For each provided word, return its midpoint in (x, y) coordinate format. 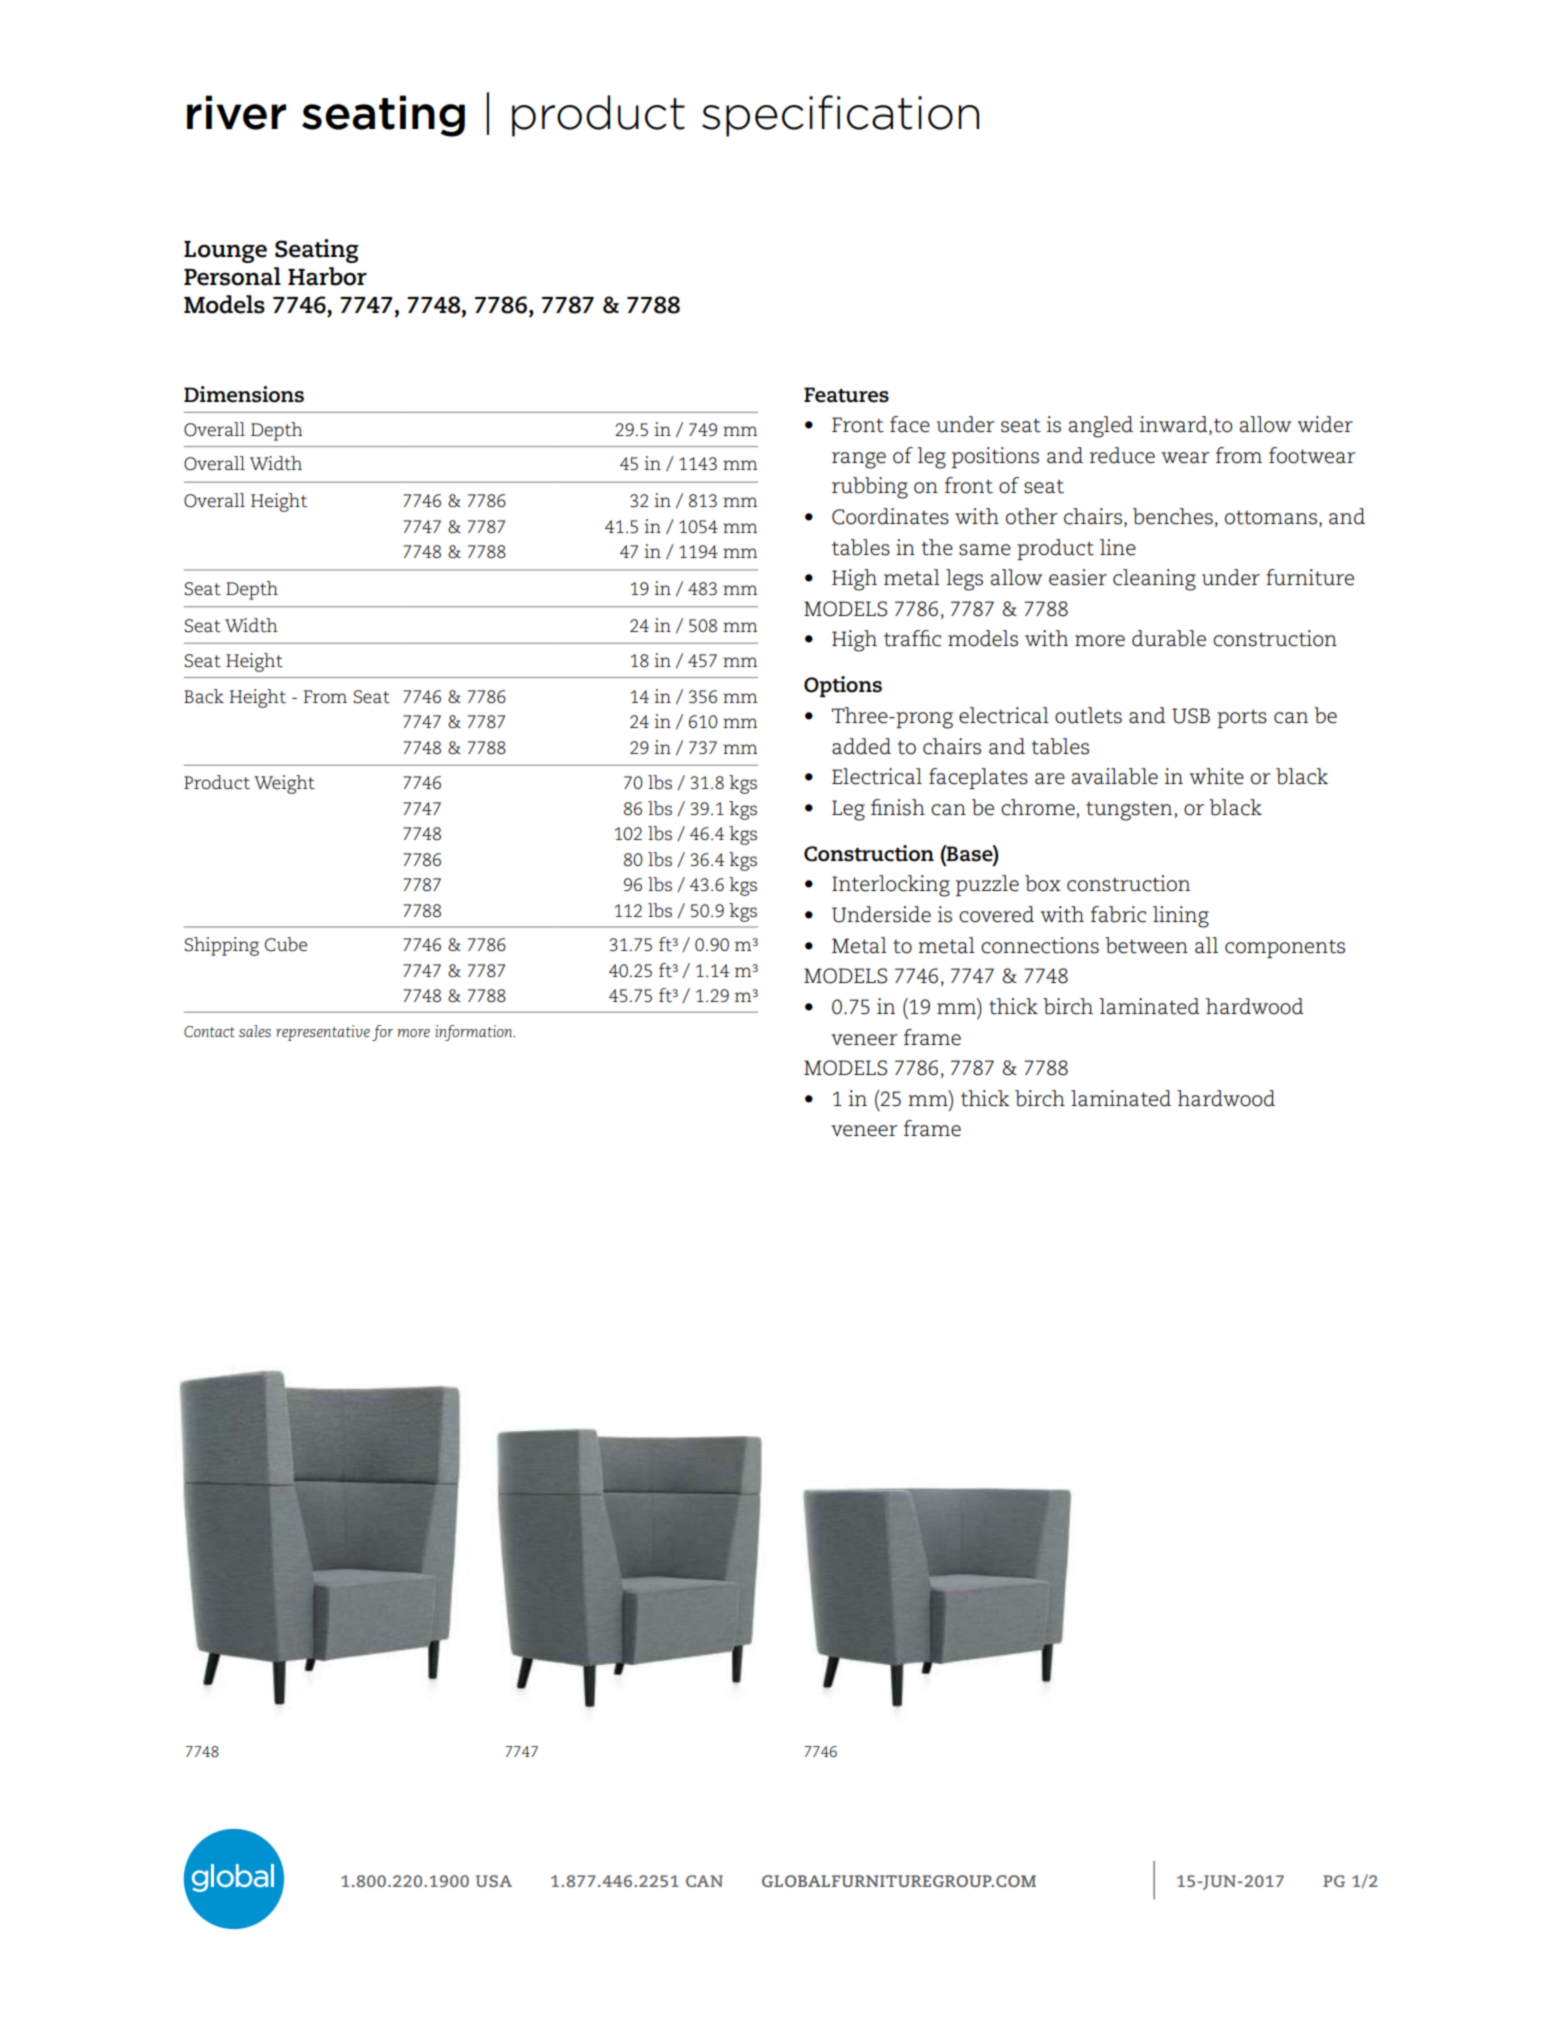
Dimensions (244, 394)
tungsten (1129, 811)
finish (898, 807)
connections (1040, 945)
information (474, 1033)
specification (840, 116)
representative (323, 1033)
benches (1173, 516)
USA (494, 1881)
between (1146, 945)
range (859, 460)
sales (255, 1031)
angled (1101, 427)
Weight (284, 784)
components (1285, 948)
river (236, 112)
